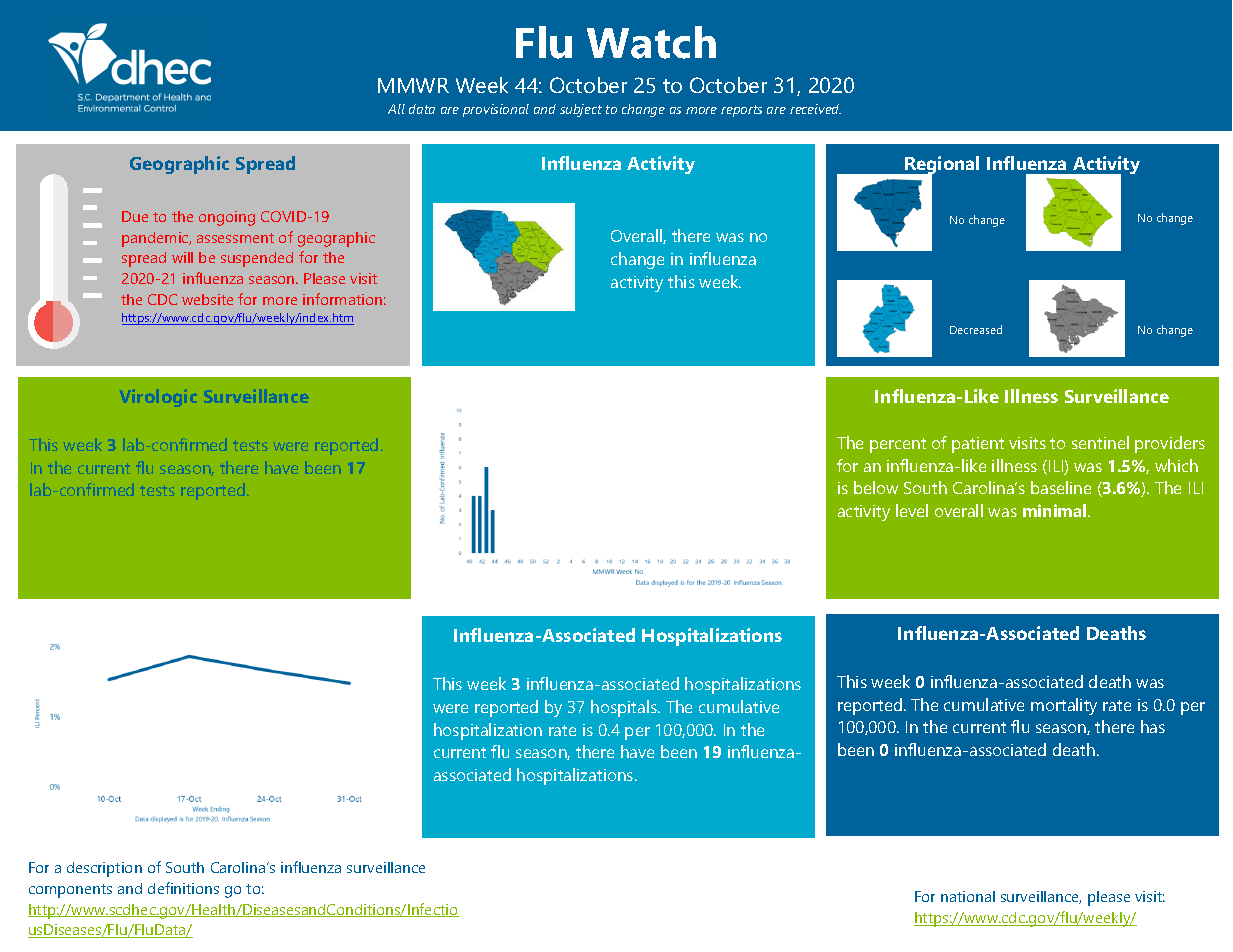  What do you see at coordinates (651, 42) in the page?
I see `Watch` at bounding box center [651, 42].
